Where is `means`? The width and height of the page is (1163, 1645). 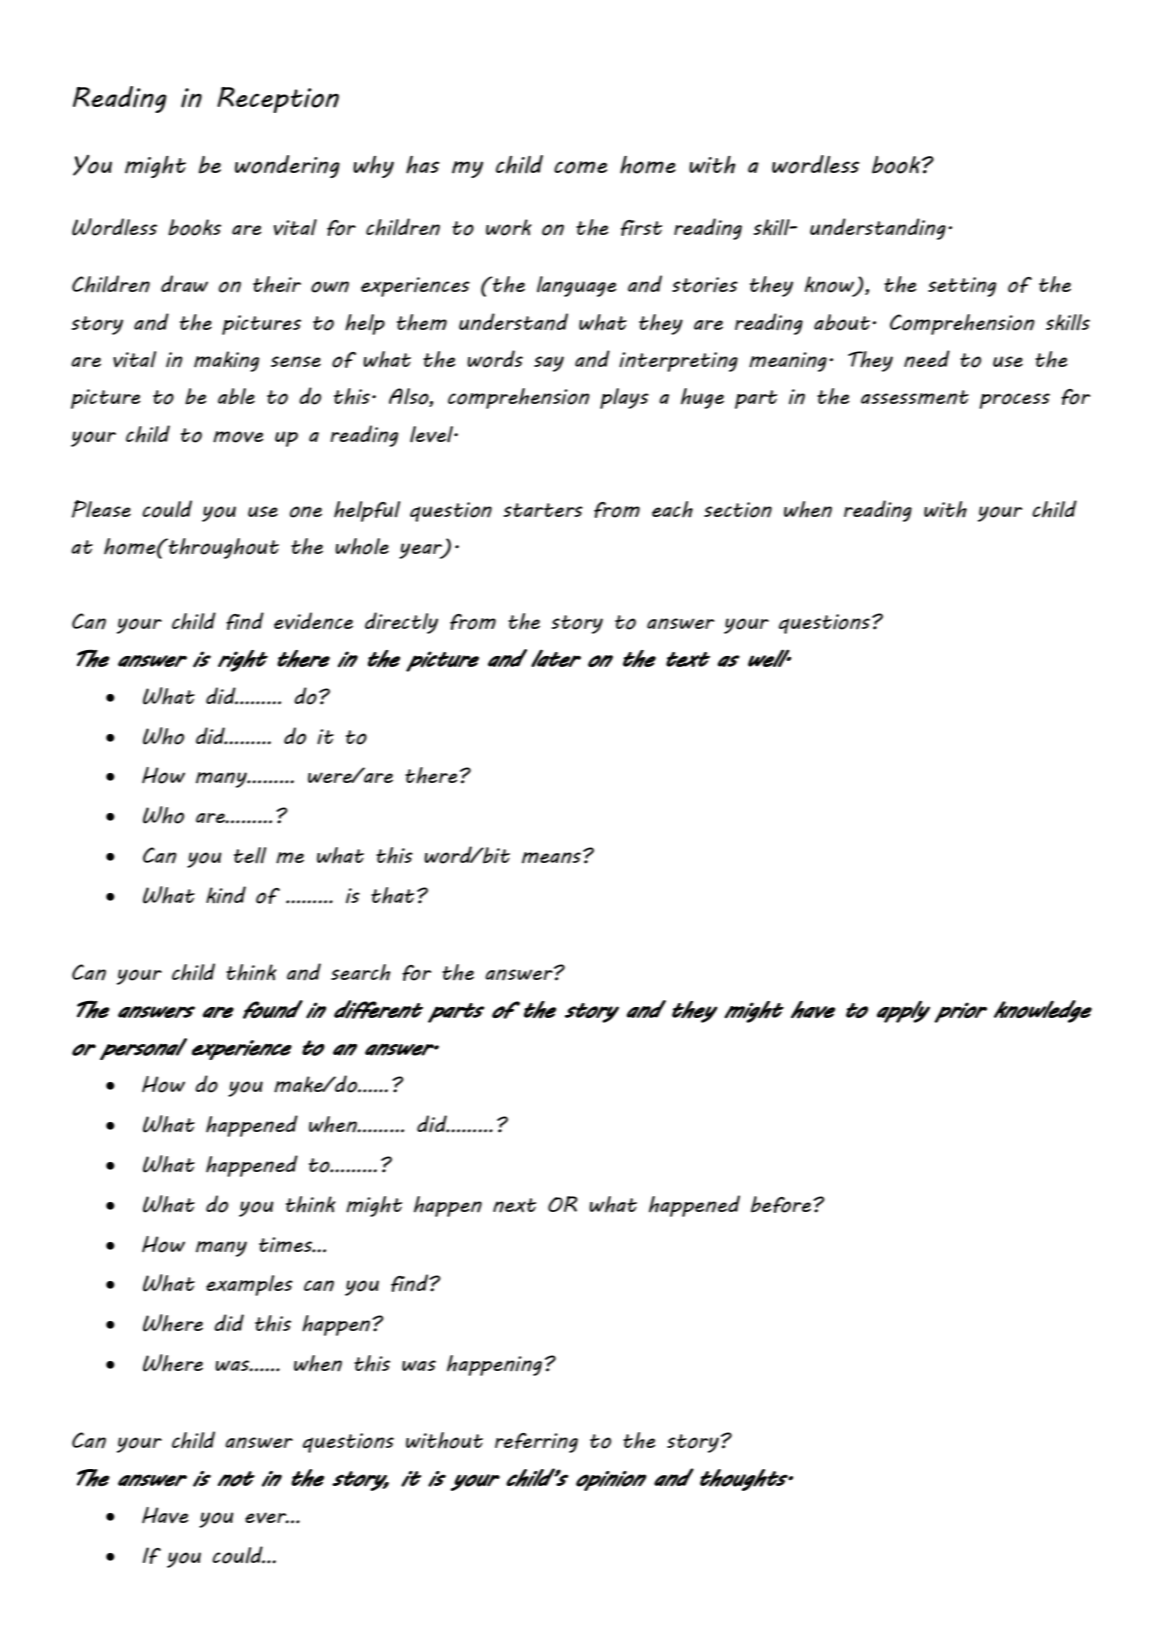
means is located at coordinates (551, 858).
